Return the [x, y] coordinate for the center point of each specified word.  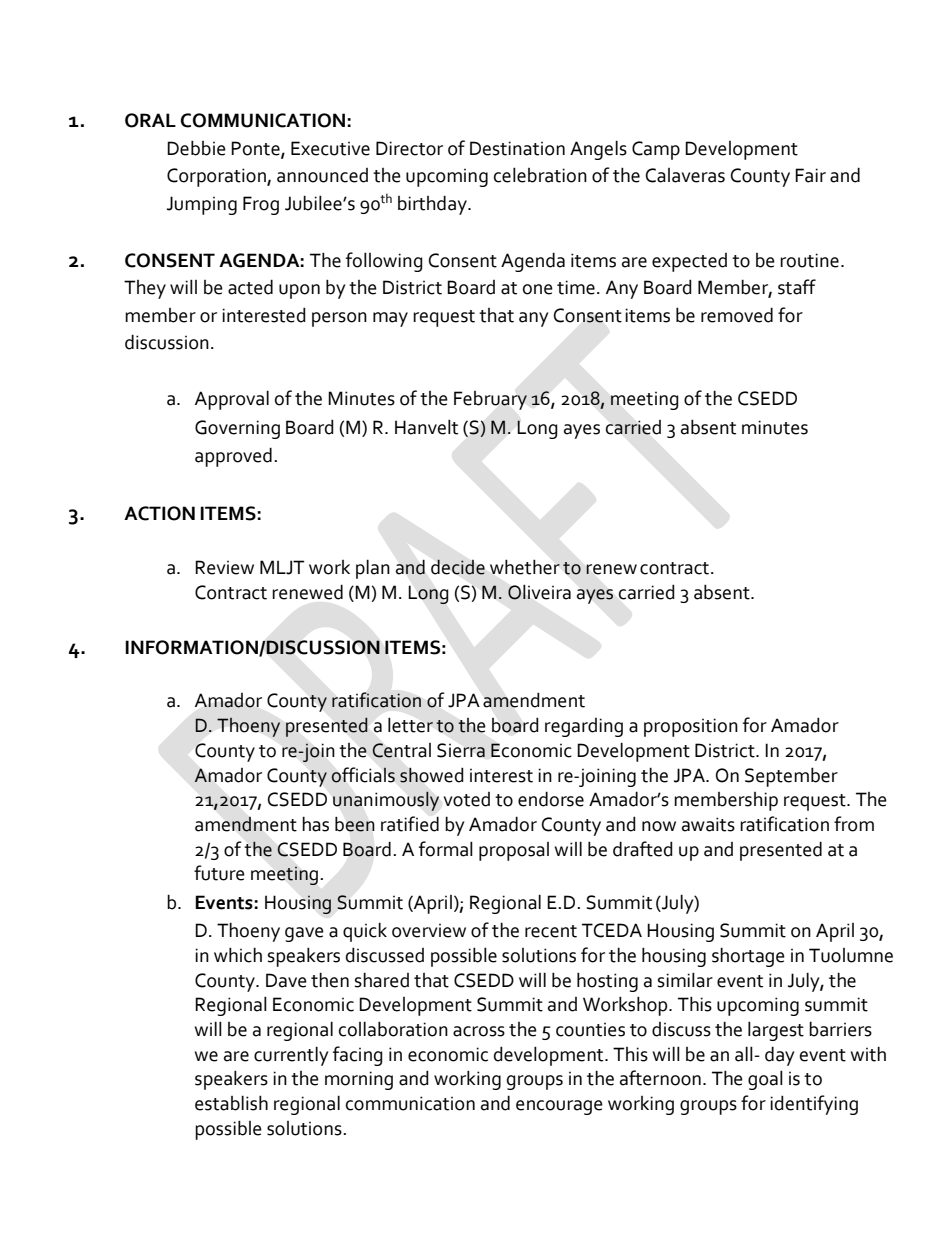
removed [737, 315]
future [219, 873]
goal [765, 1080]
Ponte [256, 149]
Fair [810, 175]
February [490, 400]
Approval [232, 400]
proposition [691, 727]
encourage [559, 1107]
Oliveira [539, 592]
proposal [514, 851]
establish [231, 1103]
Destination [517, 148]
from [854, 824]
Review [224, 567]
